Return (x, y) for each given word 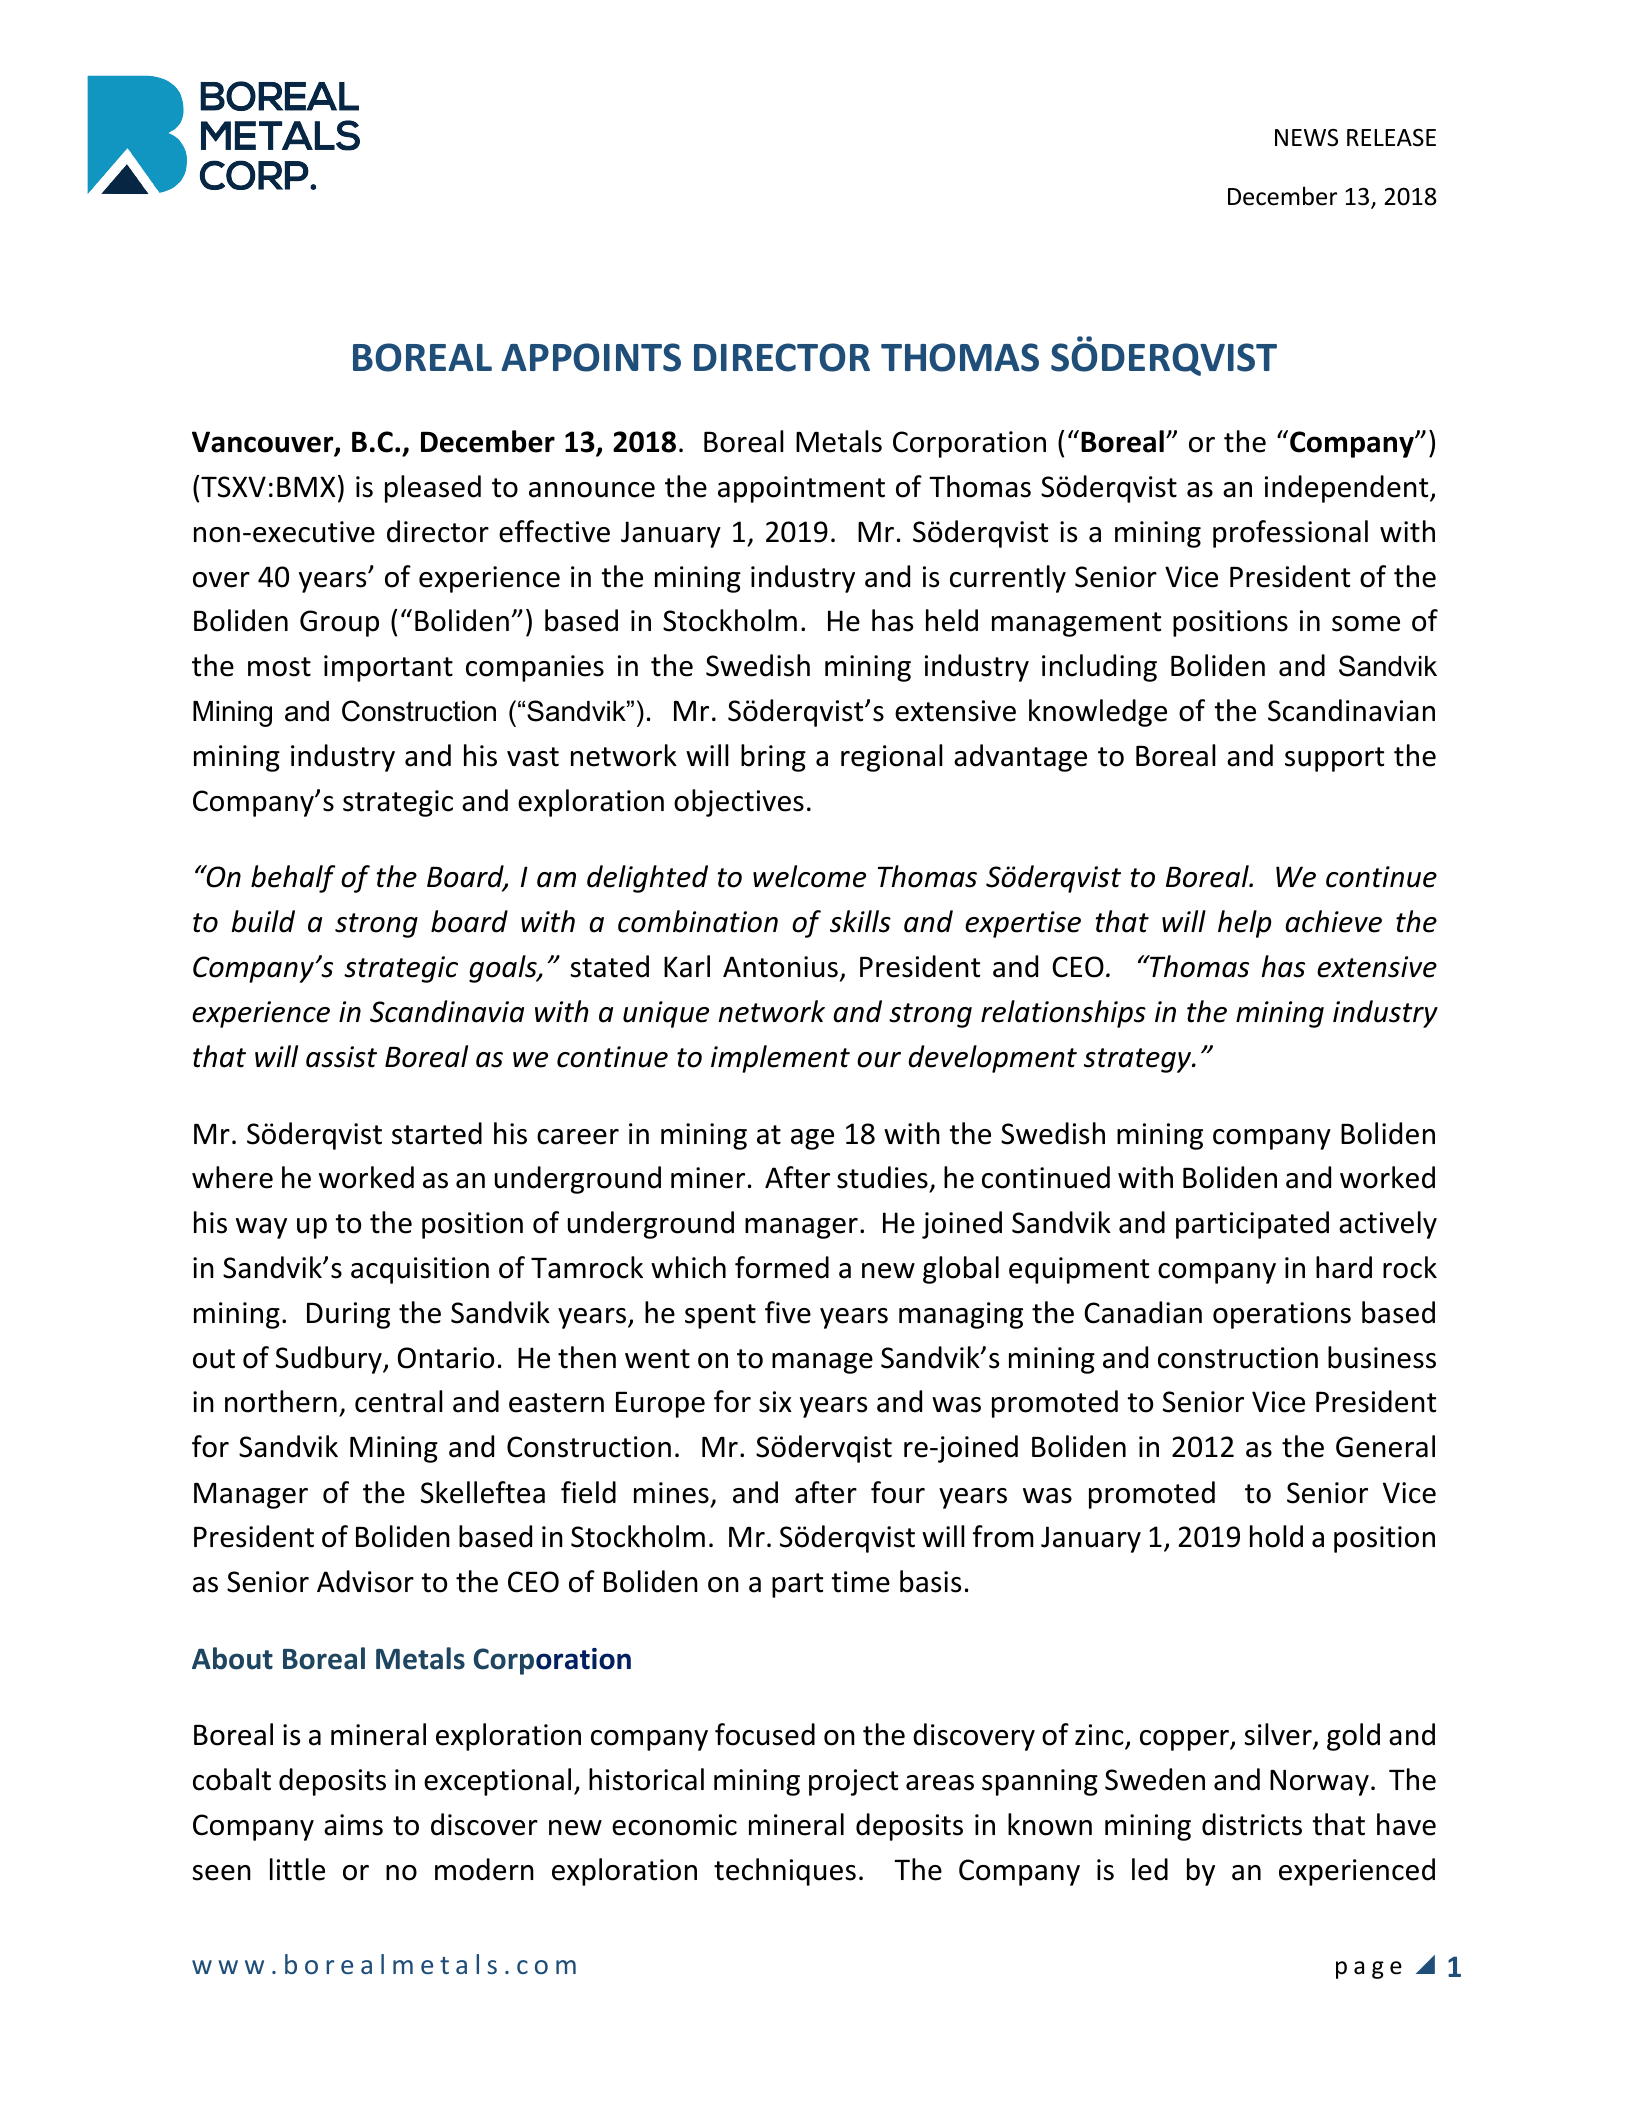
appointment (801, 489)
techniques (785, 1872)
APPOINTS (591, 357)
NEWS (1306, 138)
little (297, 1869)
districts (1252, 1824)
